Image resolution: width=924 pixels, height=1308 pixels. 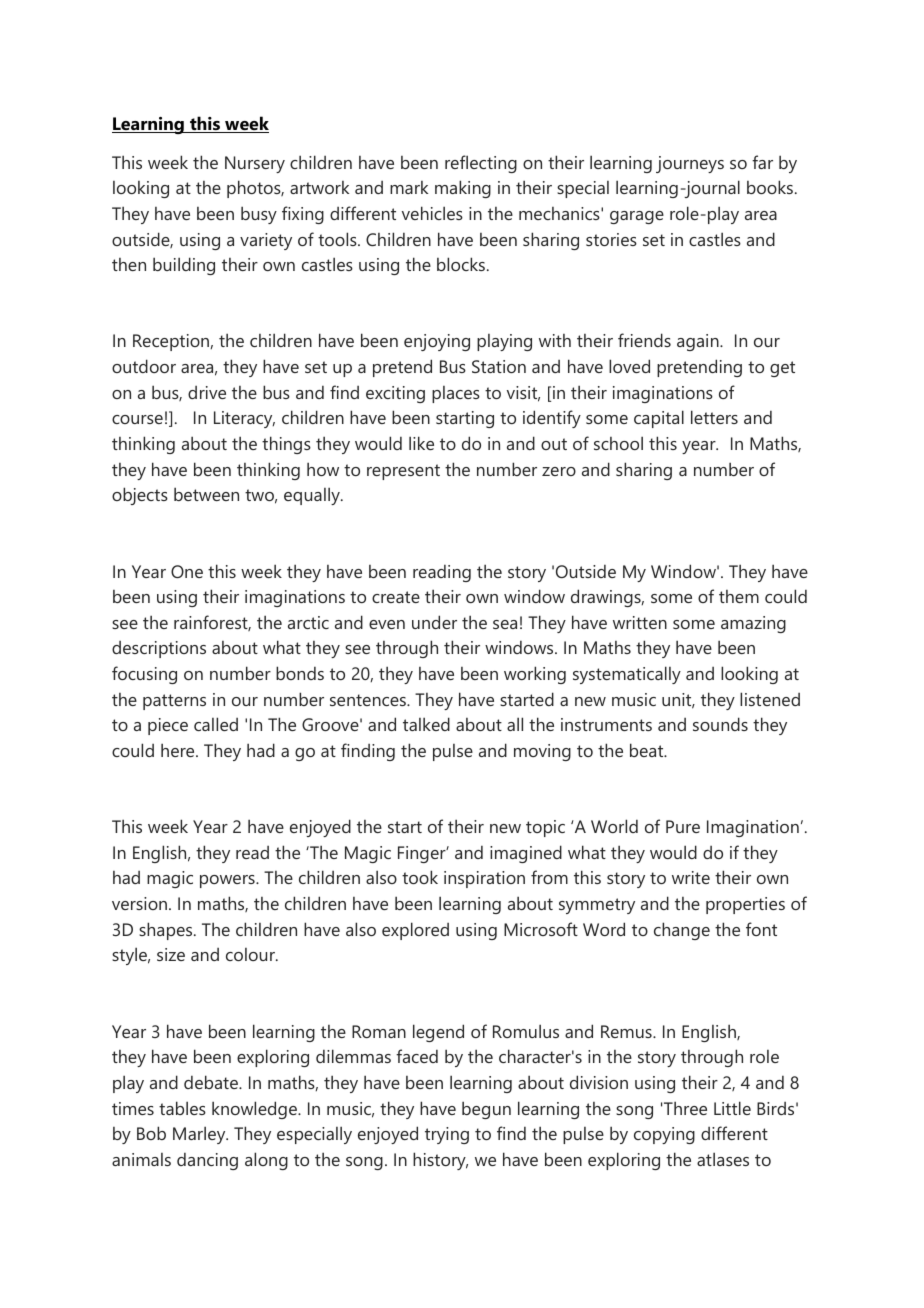 What do you see at coordinates (426, 724) in the screenshot?
I see `talked` at bounding box center [426, 724].
